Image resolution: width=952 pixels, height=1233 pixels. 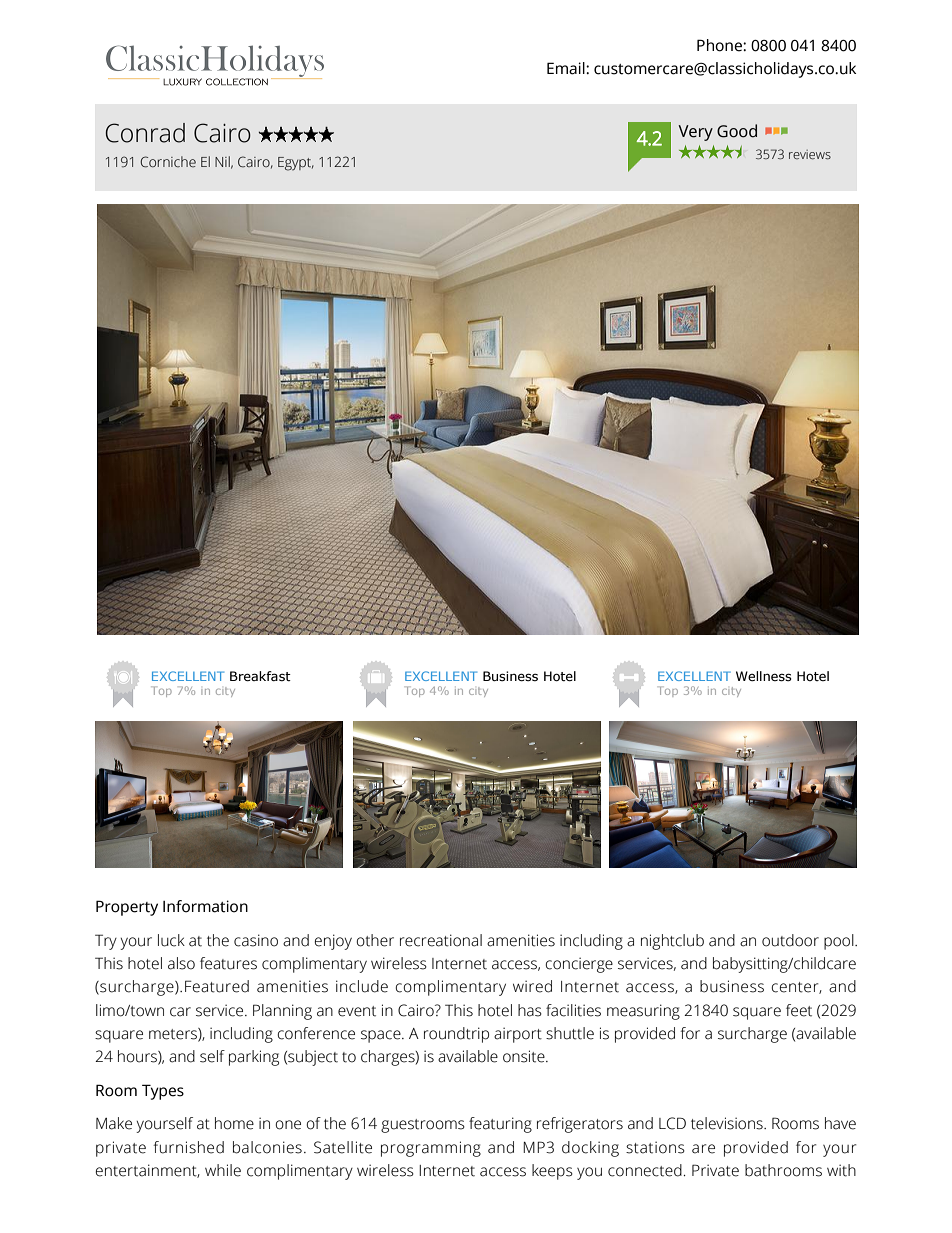 What do you see at coordinates (188, 1147) in the document?
I see `furnished` at bounding box center [188, 1147].
